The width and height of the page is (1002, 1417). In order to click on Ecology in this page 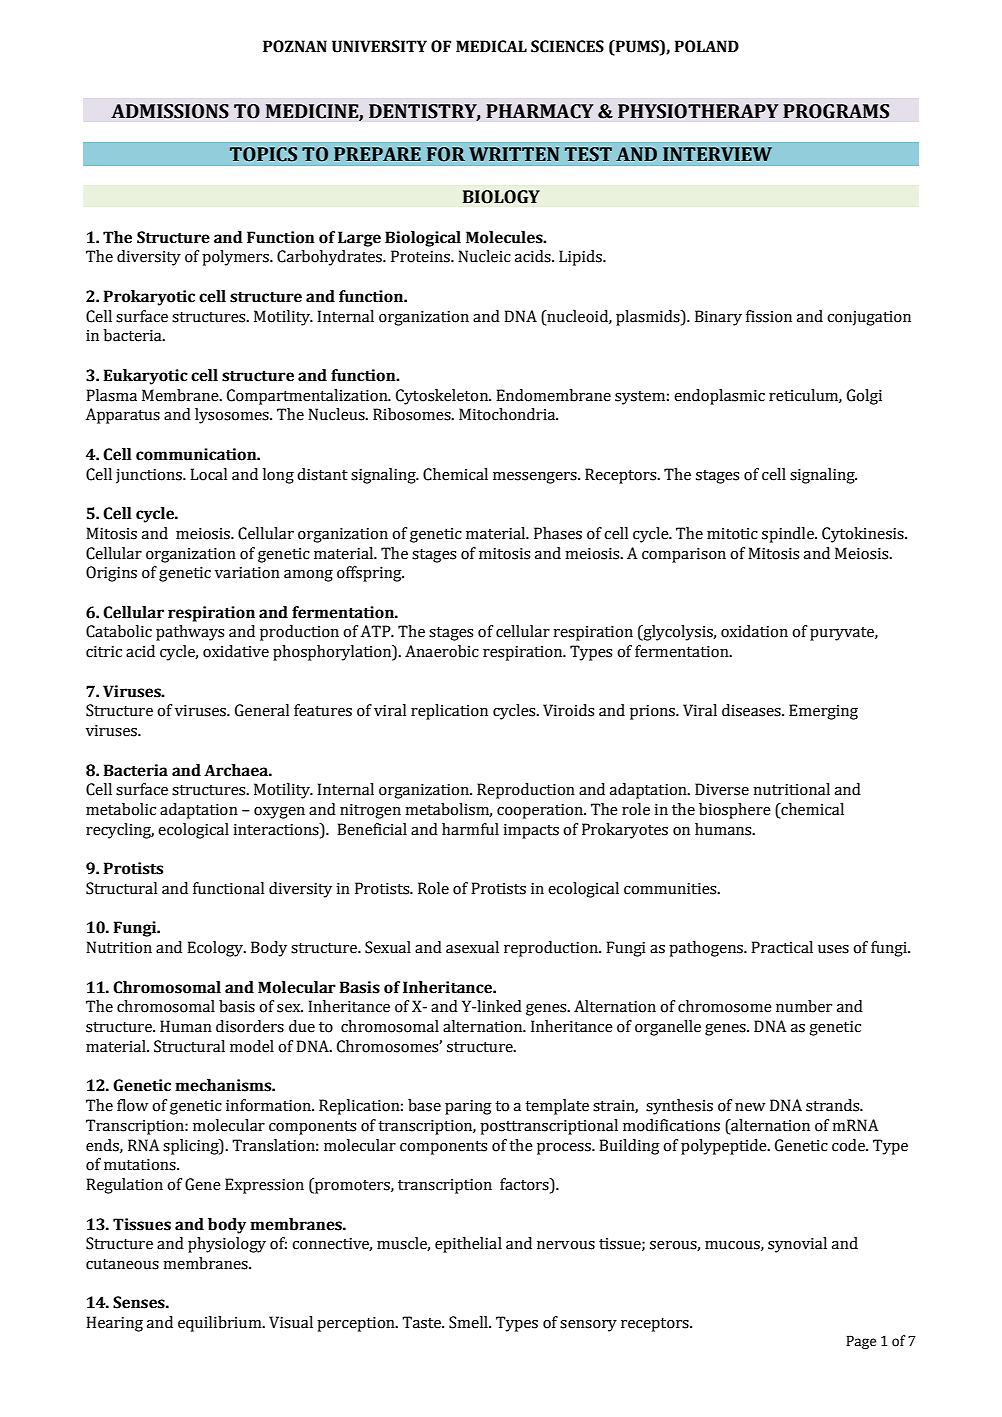, I will do `click(216, 949)`.
